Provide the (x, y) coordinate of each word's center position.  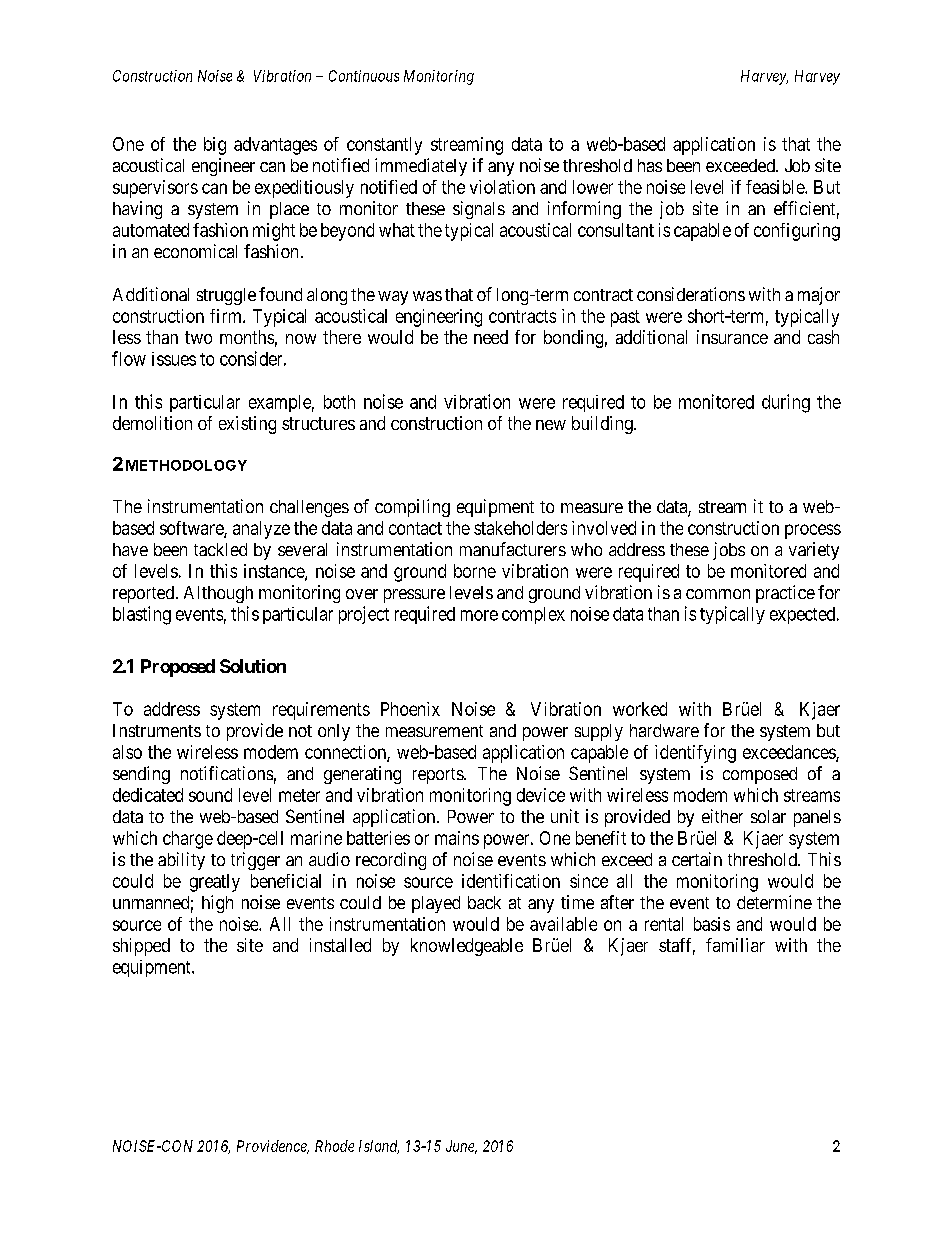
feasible (776, 187)
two (198, 337)
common (718, 594)
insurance (732, 337)
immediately (421, 167)
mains (457, 838)
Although (218, 594)
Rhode (334, 1146)
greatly (215, 883)
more (479, 615)
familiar (735, 945)
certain (697, 859)
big (215, 146)
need (491, 337)
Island (379, 1147)
